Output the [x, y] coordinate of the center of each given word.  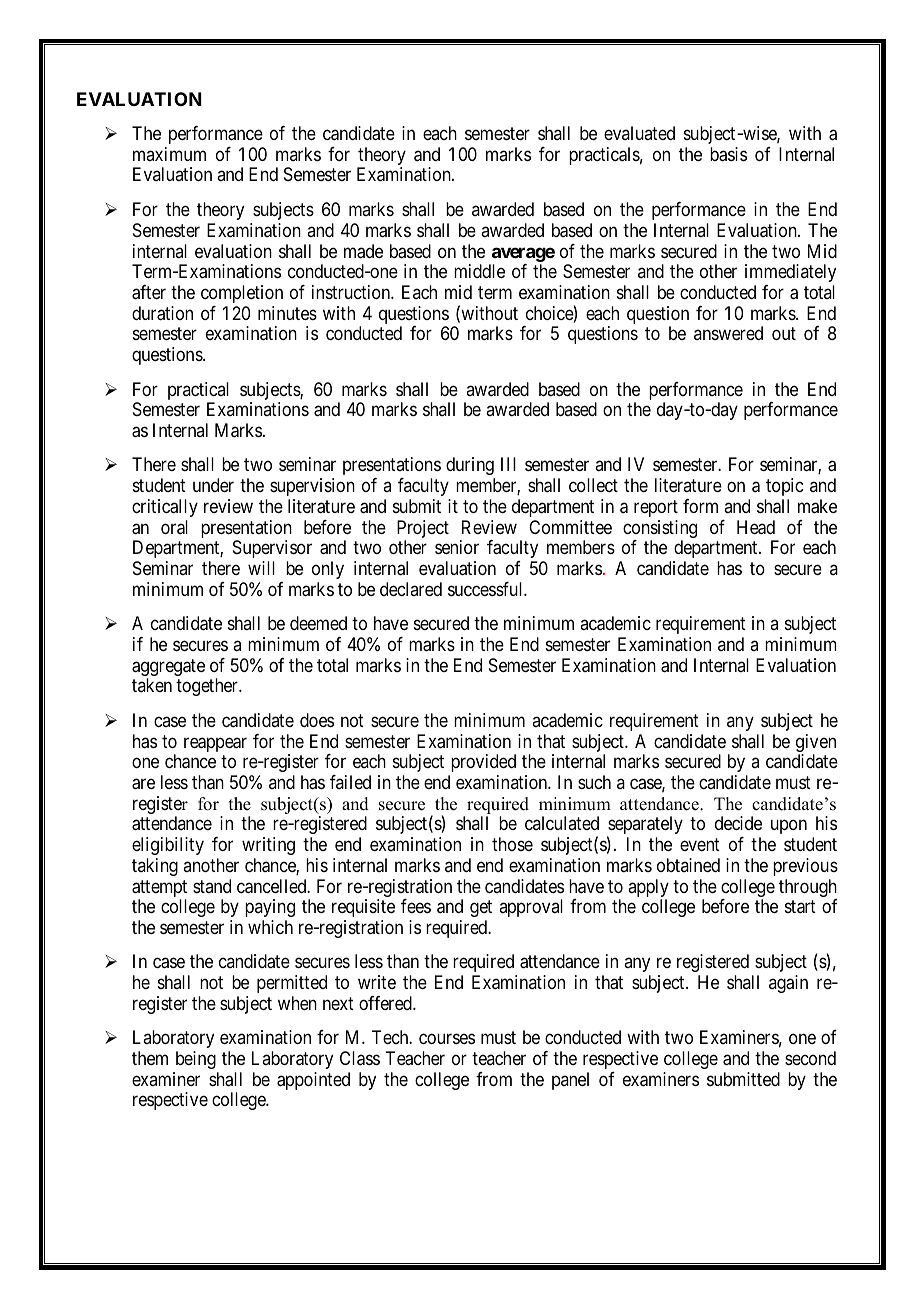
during [470, 466]
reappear [215, 744]
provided [483, 763]
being [196, 1060]
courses [447, 1039]
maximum [169, 154]
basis [728, 154]
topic [784, 487]
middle [479, 271]
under [213, 485]
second [810, 1058]
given [816, 744]
